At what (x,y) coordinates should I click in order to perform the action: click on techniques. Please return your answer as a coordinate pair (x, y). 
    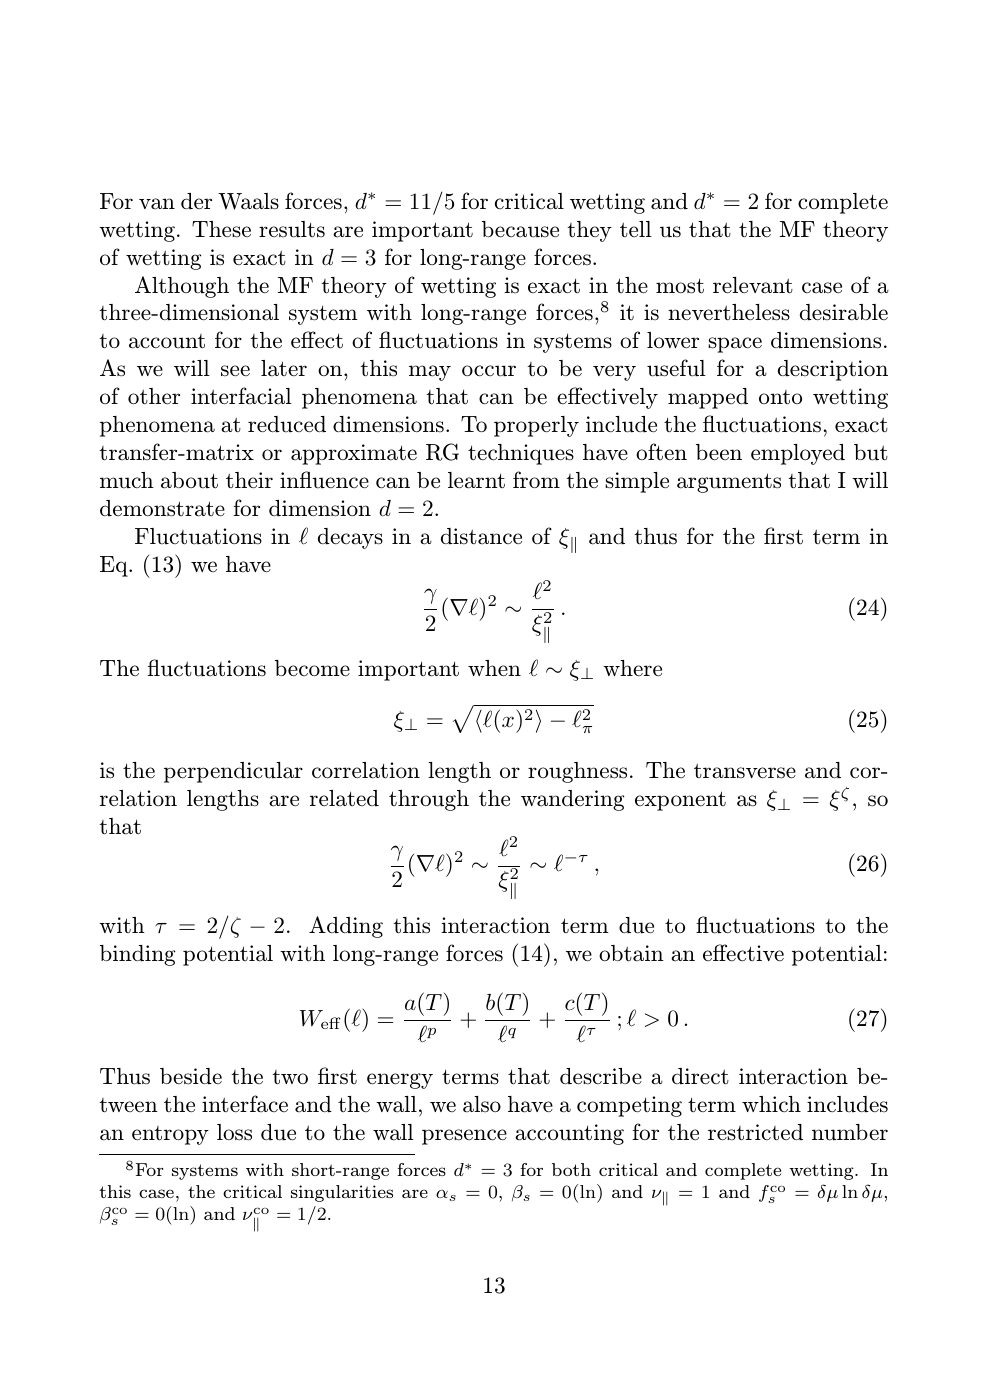
    Looking at the image, I should click on (521, 454).
